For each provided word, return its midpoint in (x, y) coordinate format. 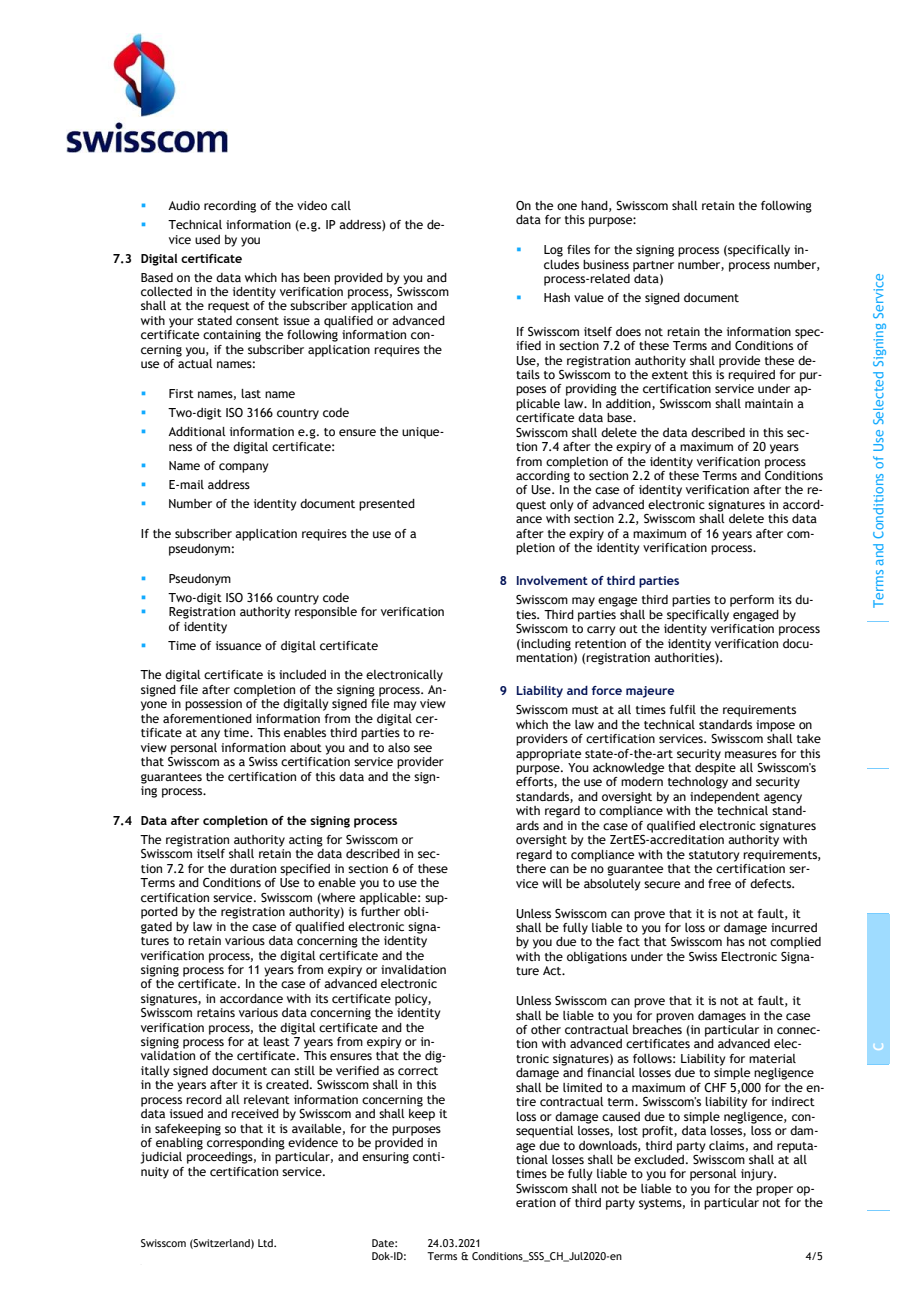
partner (653, 266)
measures (751, 754)
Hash (557, 297)
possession (213, 705)
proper (774, 1191)
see (423, 748)
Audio (184, 205)
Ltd (266, 1243)
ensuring (385, 1158)
